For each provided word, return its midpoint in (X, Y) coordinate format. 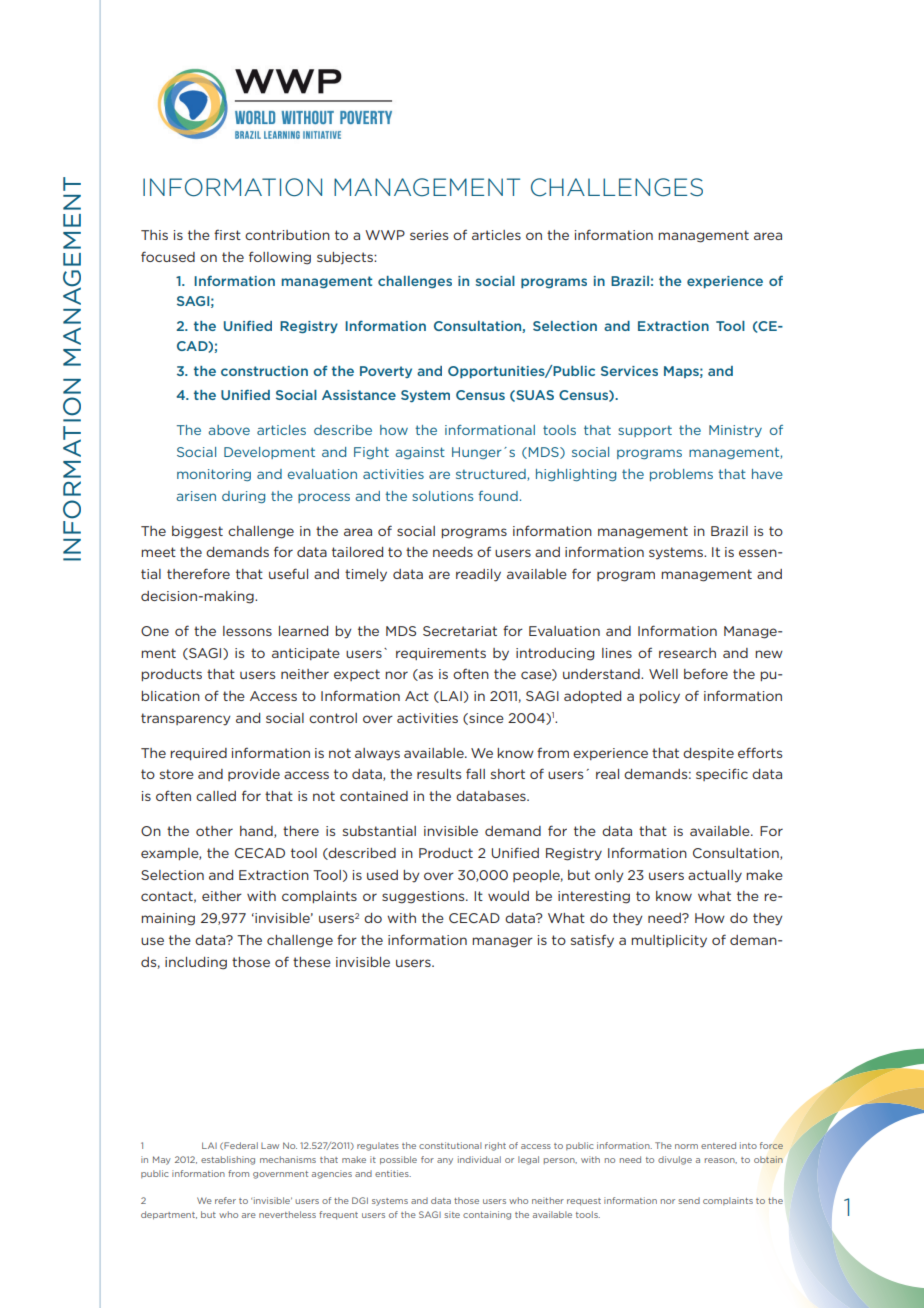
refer (225, 1200)
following (280, 258)
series (429, 235)
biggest (197, 532)
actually (715, 876)
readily (478, 575)
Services (629, 371)
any (445, 1161)
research (687, 653)
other (214, 831)
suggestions (424, 897)
